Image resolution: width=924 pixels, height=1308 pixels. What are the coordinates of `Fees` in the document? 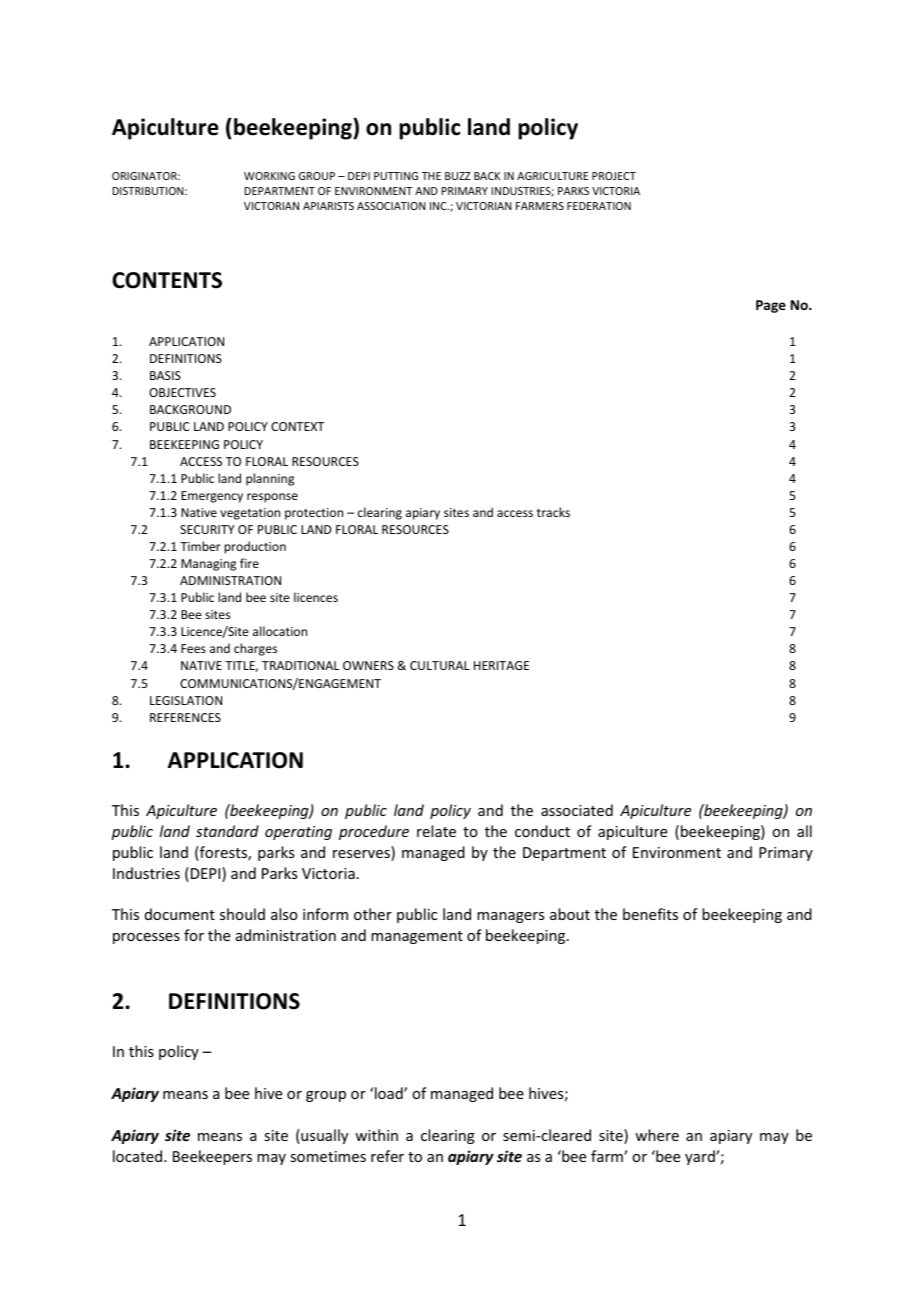 It's located at (193, 648).
